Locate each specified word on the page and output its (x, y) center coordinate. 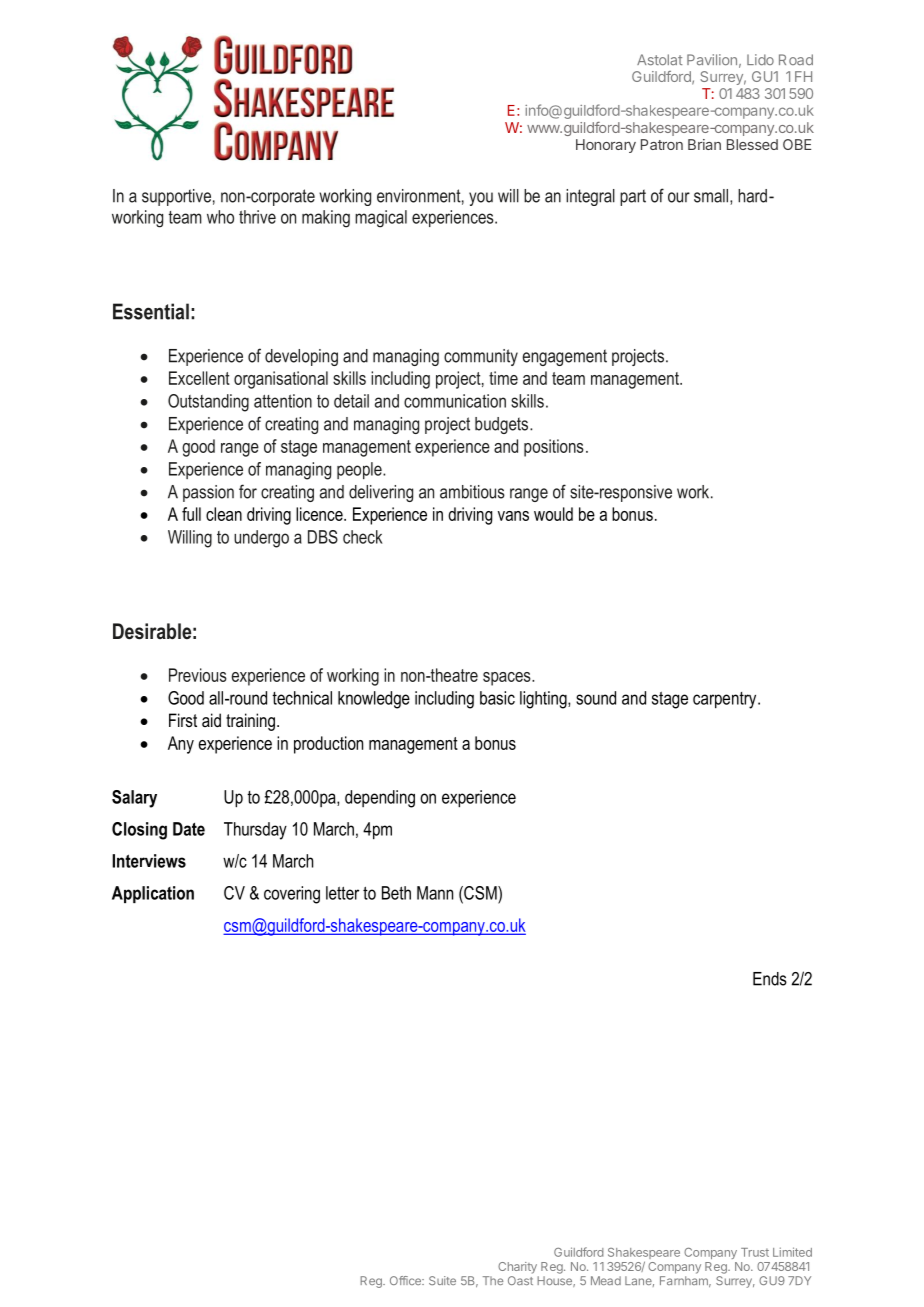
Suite (442, 1280)
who (220, 217)
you (481, 199)
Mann (435, 893)
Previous (198, 675)
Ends (770, 979)
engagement (565, 357)
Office (406, 1280)
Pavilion (712, 60)
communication (455, 401)
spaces (508, 679)
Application (153, 894)
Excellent (199, 378)
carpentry (726, 700)
